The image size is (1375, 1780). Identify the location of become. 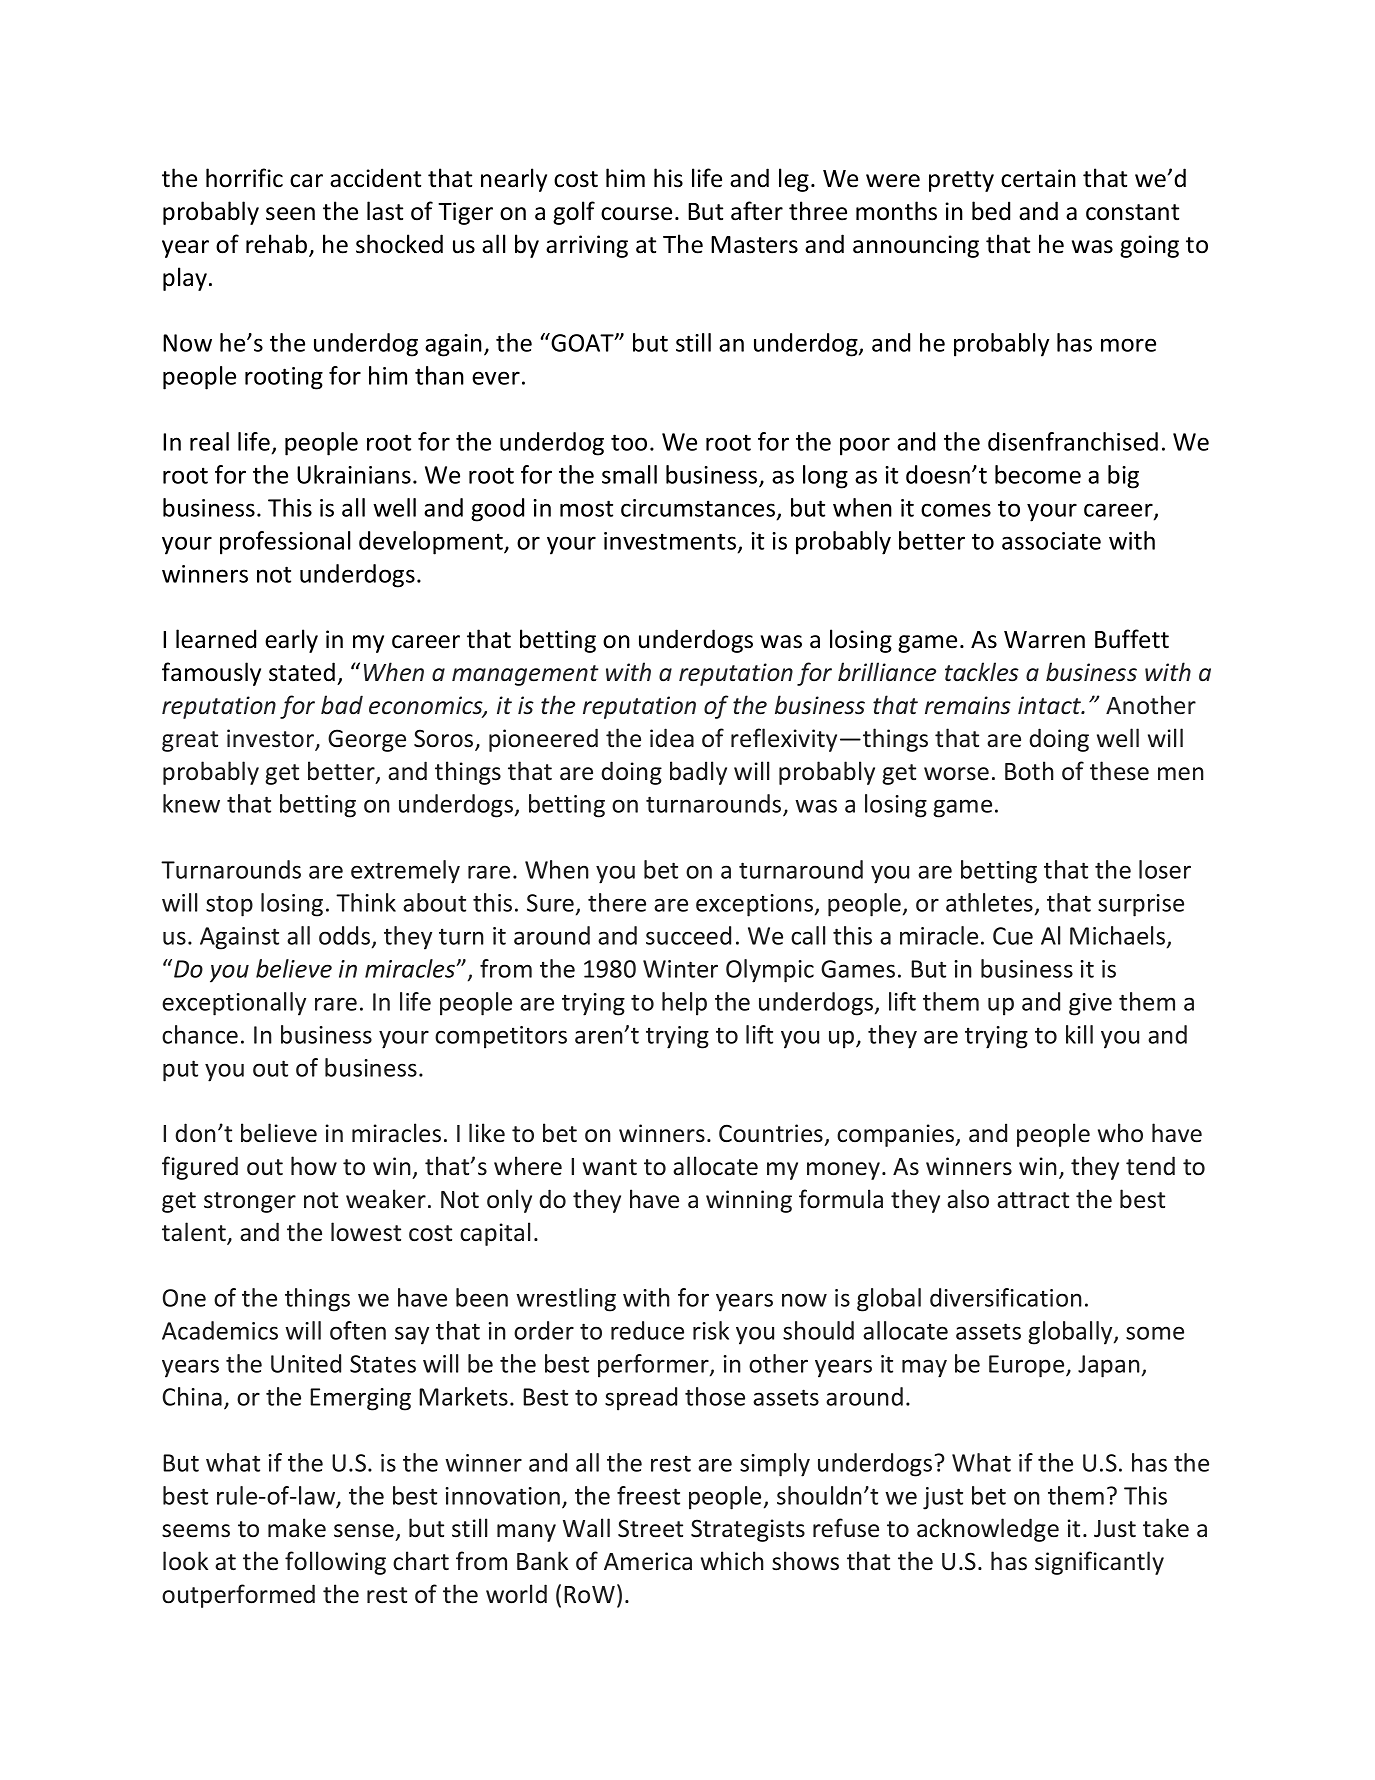
(1038, 474).
